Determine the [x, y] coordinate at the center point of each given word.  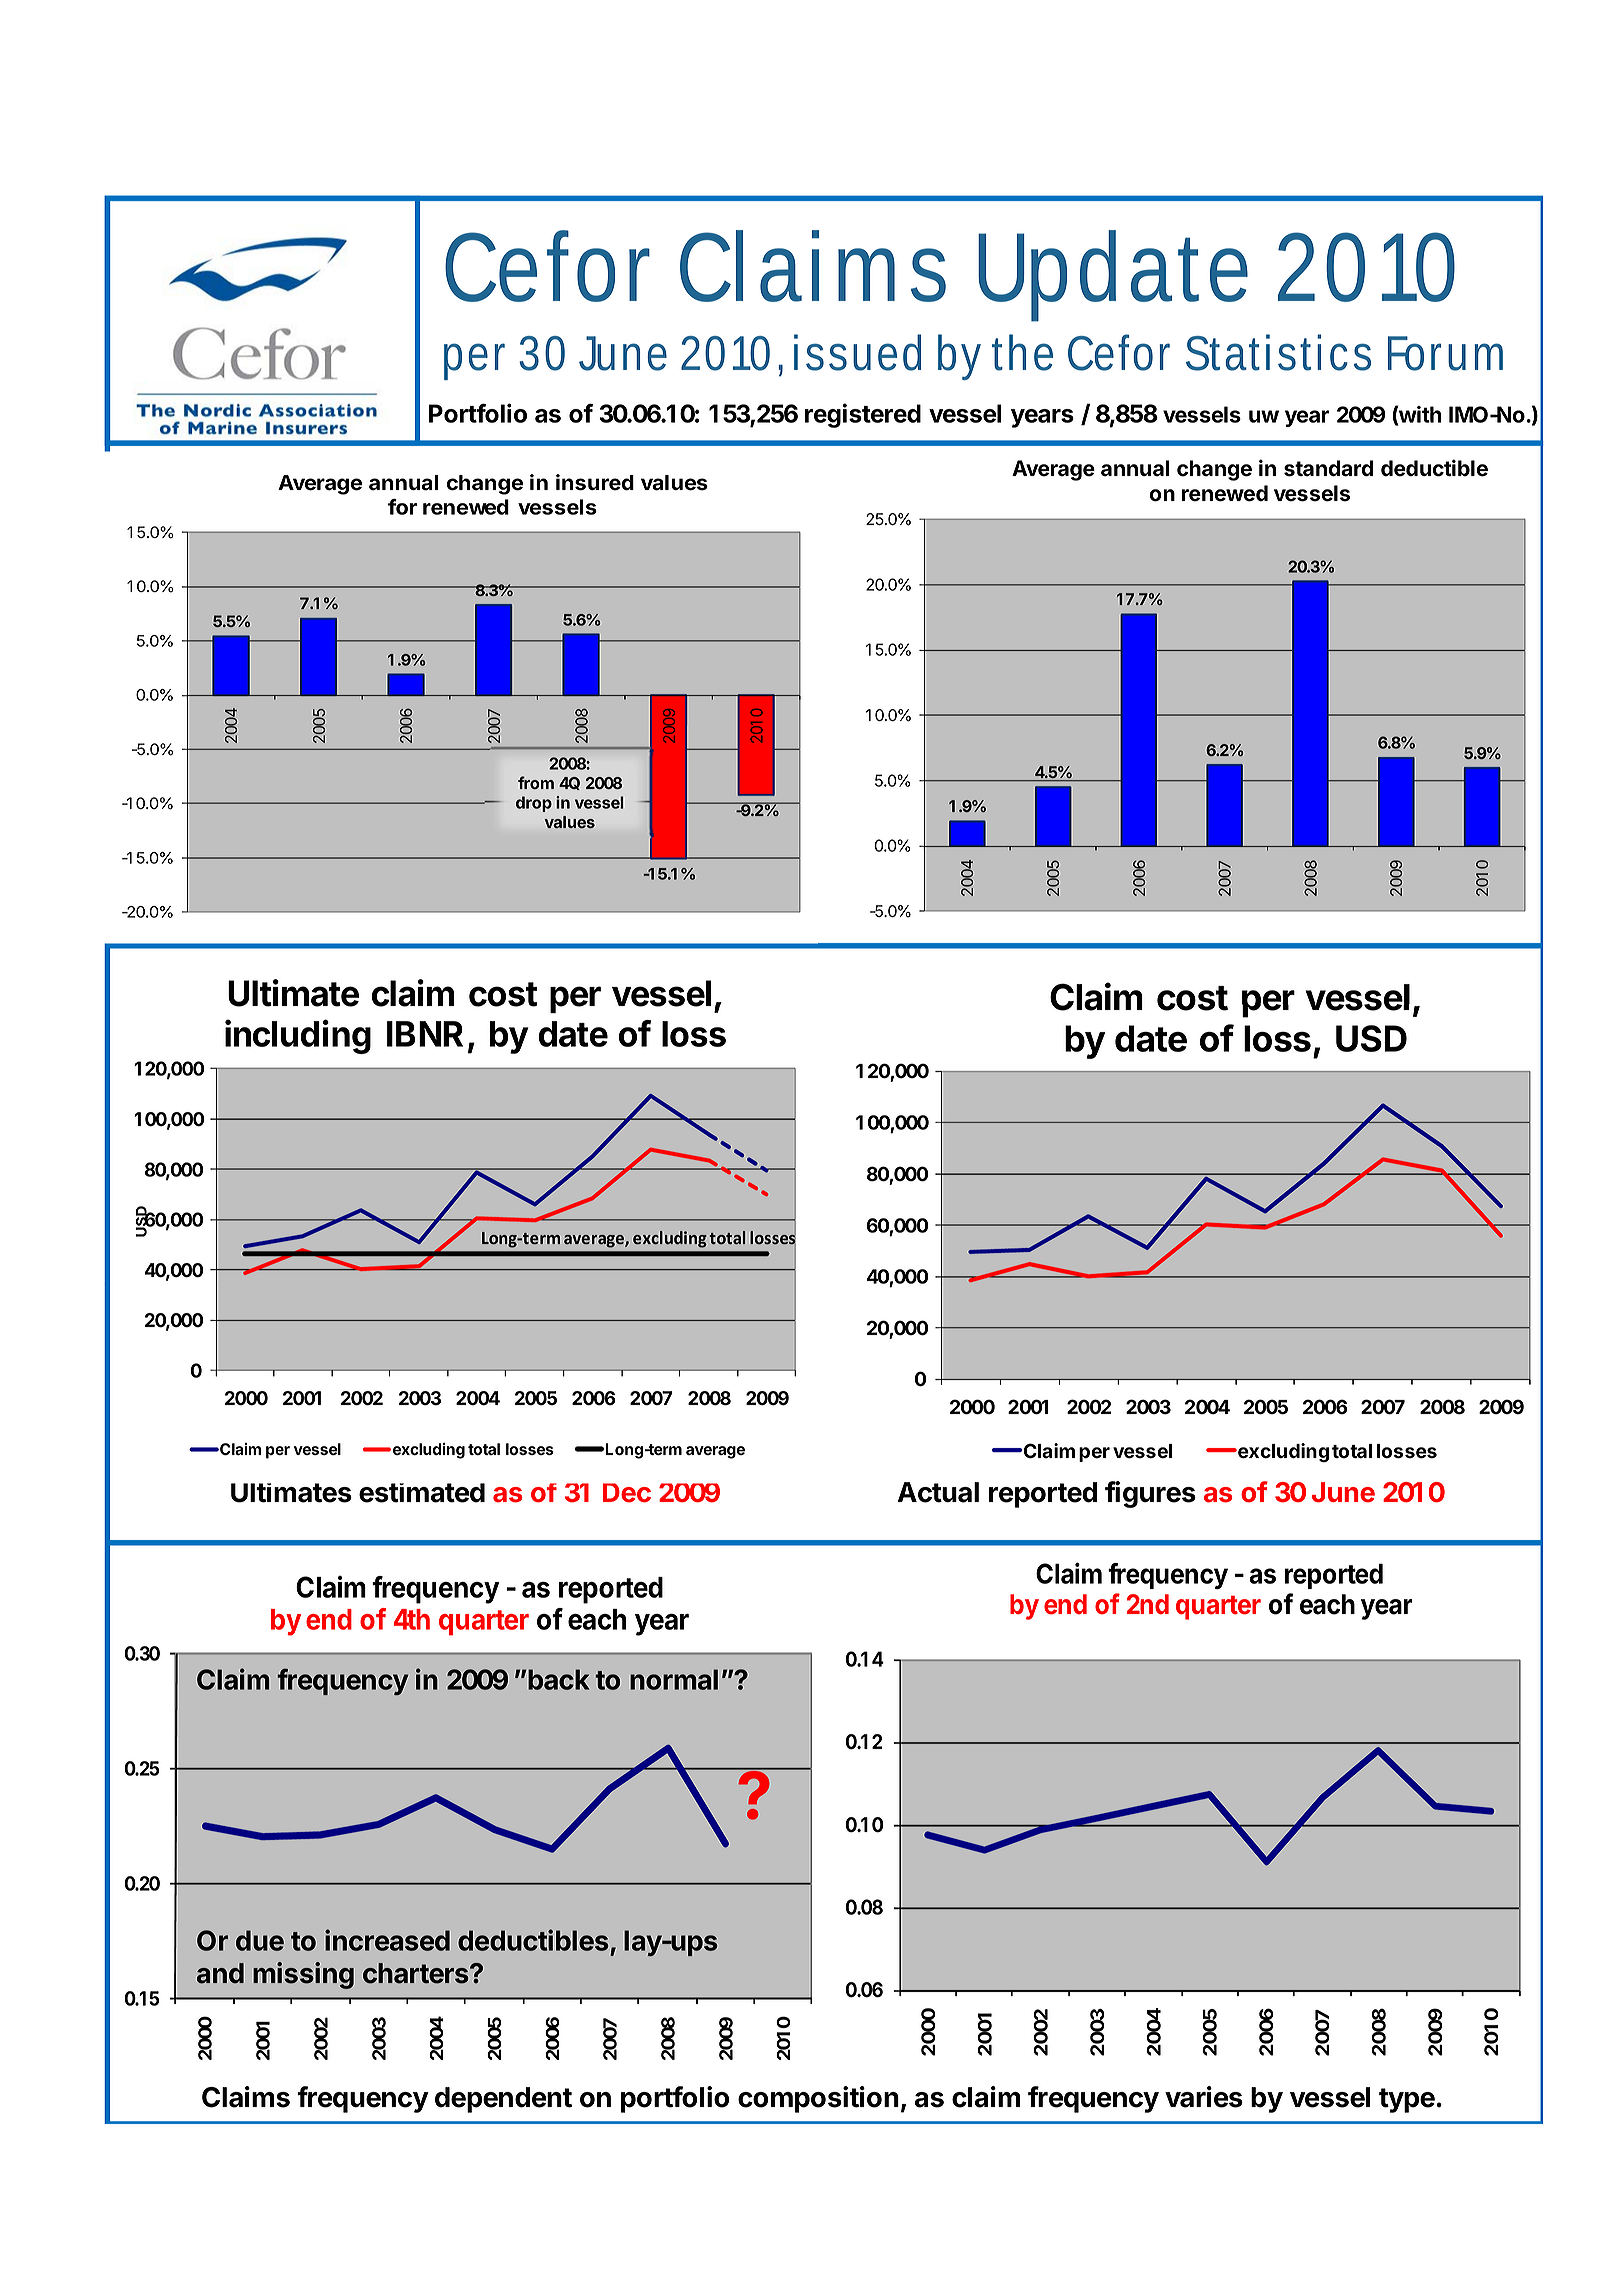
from [536, 782]
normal [674, 1679]
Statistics [1278, 352]
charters [417, 1973]
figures [1150, 1494]
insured [595, 482]
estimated [422, 1493]
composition [818, 2099]
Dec [627, 1493]
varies [1204, 2097]
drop [534, 804]
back [559, 1679]
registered [863, 415]
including [298, 1036]
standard [1328, 468]
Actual [938, 1492]
